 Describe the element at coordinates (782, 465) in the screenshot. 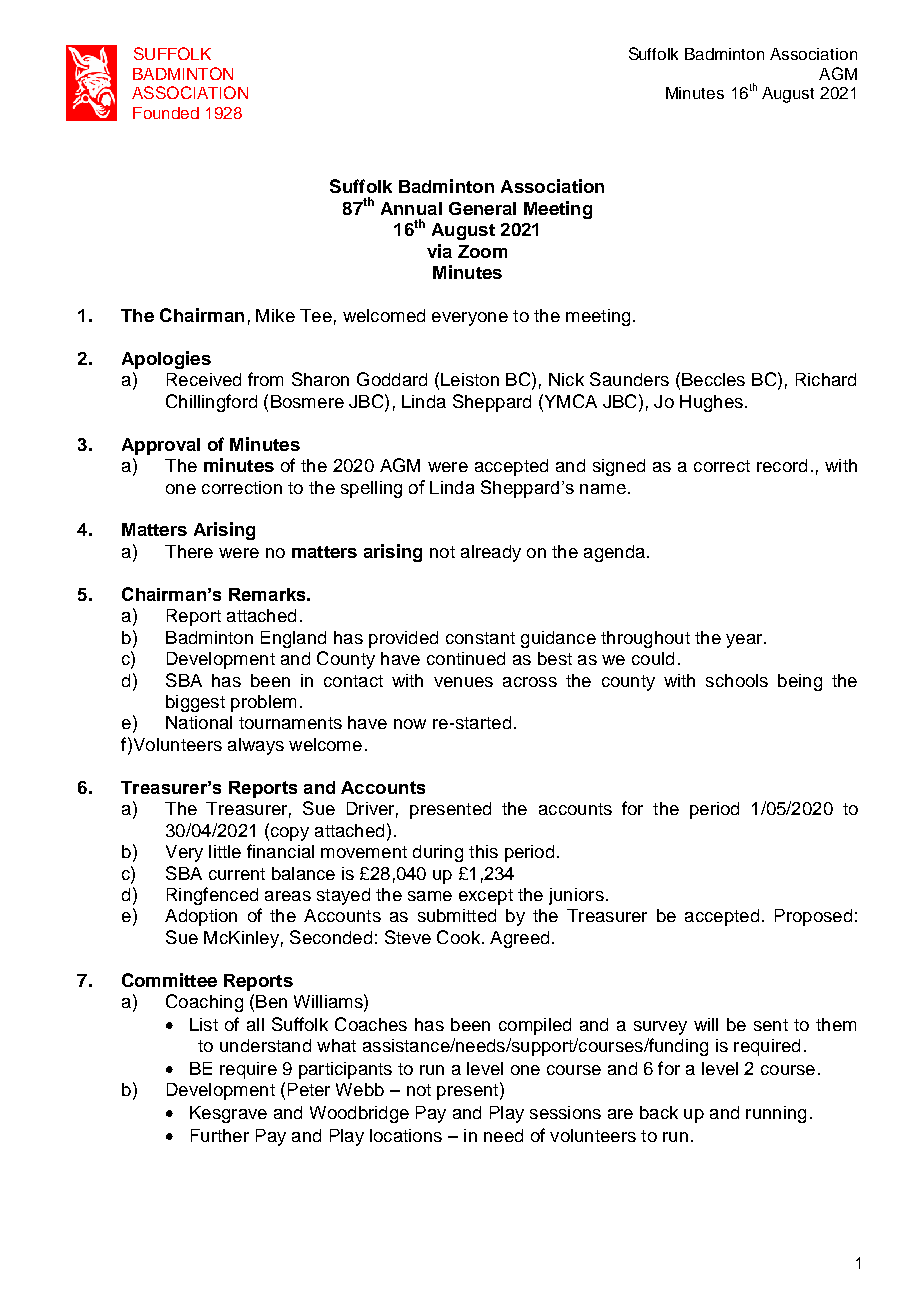

I see `record` at that location.
